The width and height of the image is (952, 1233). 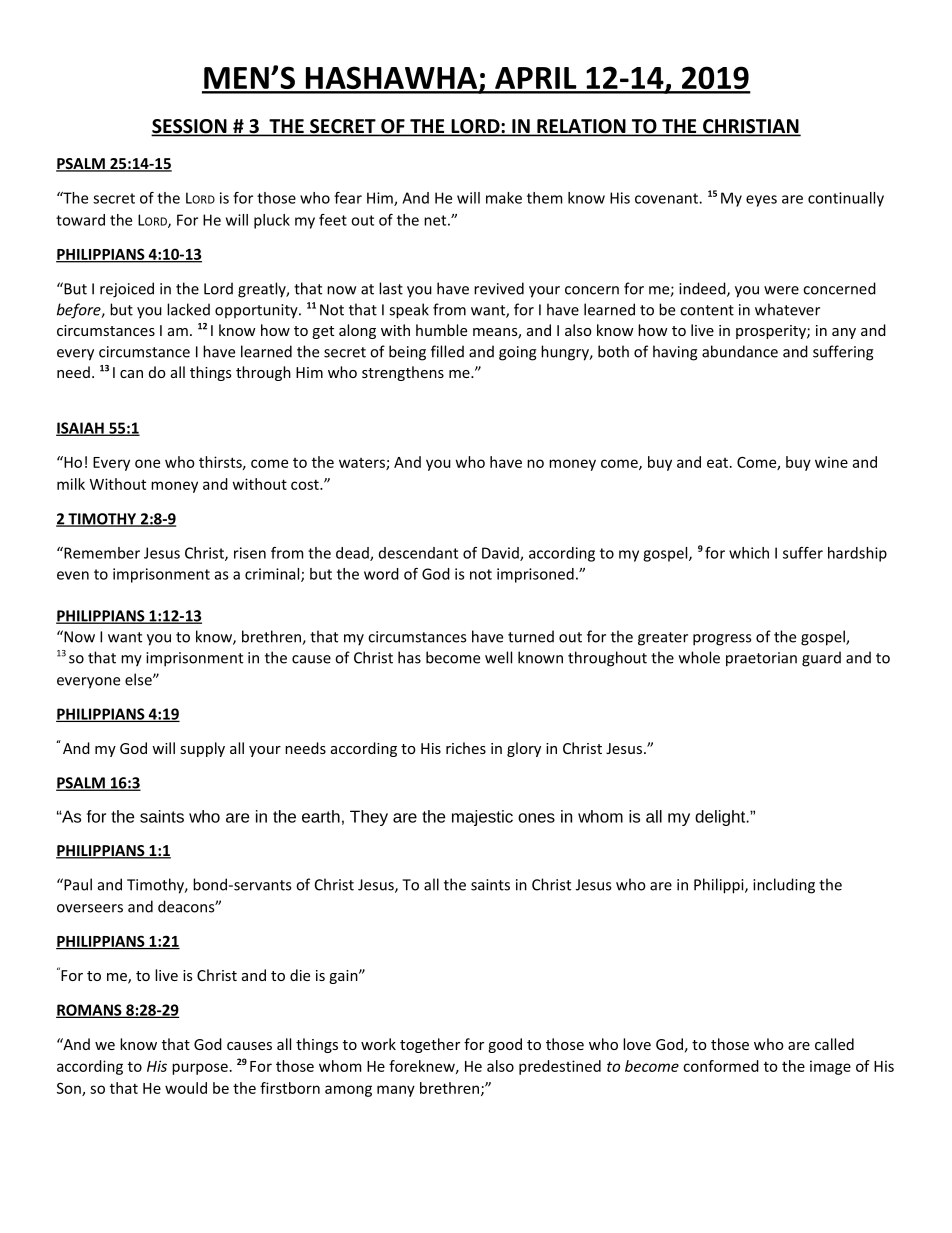 I want to click on conformed, so click(x=721, y=1066).
